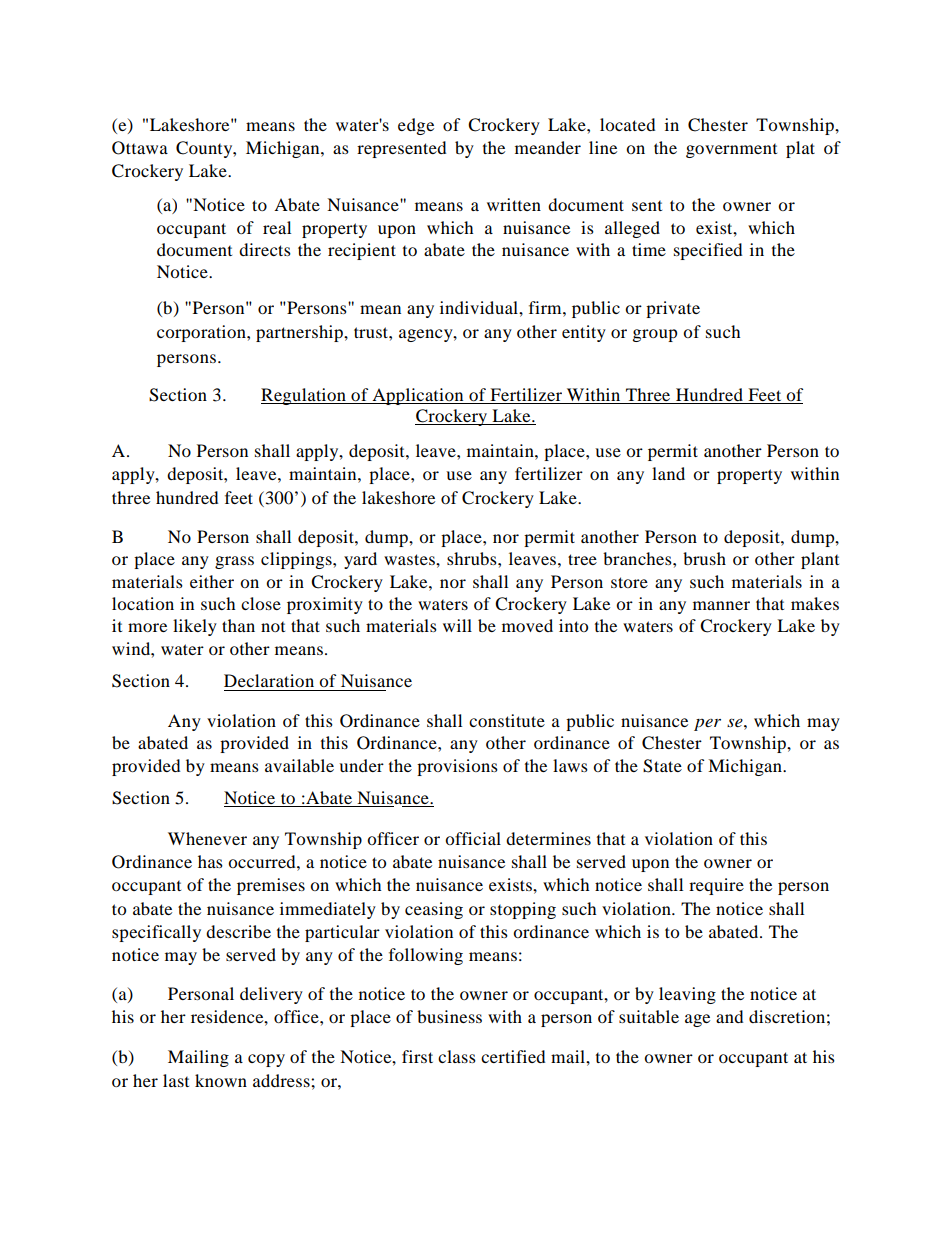  I want to click on will, so click(457, 625).
